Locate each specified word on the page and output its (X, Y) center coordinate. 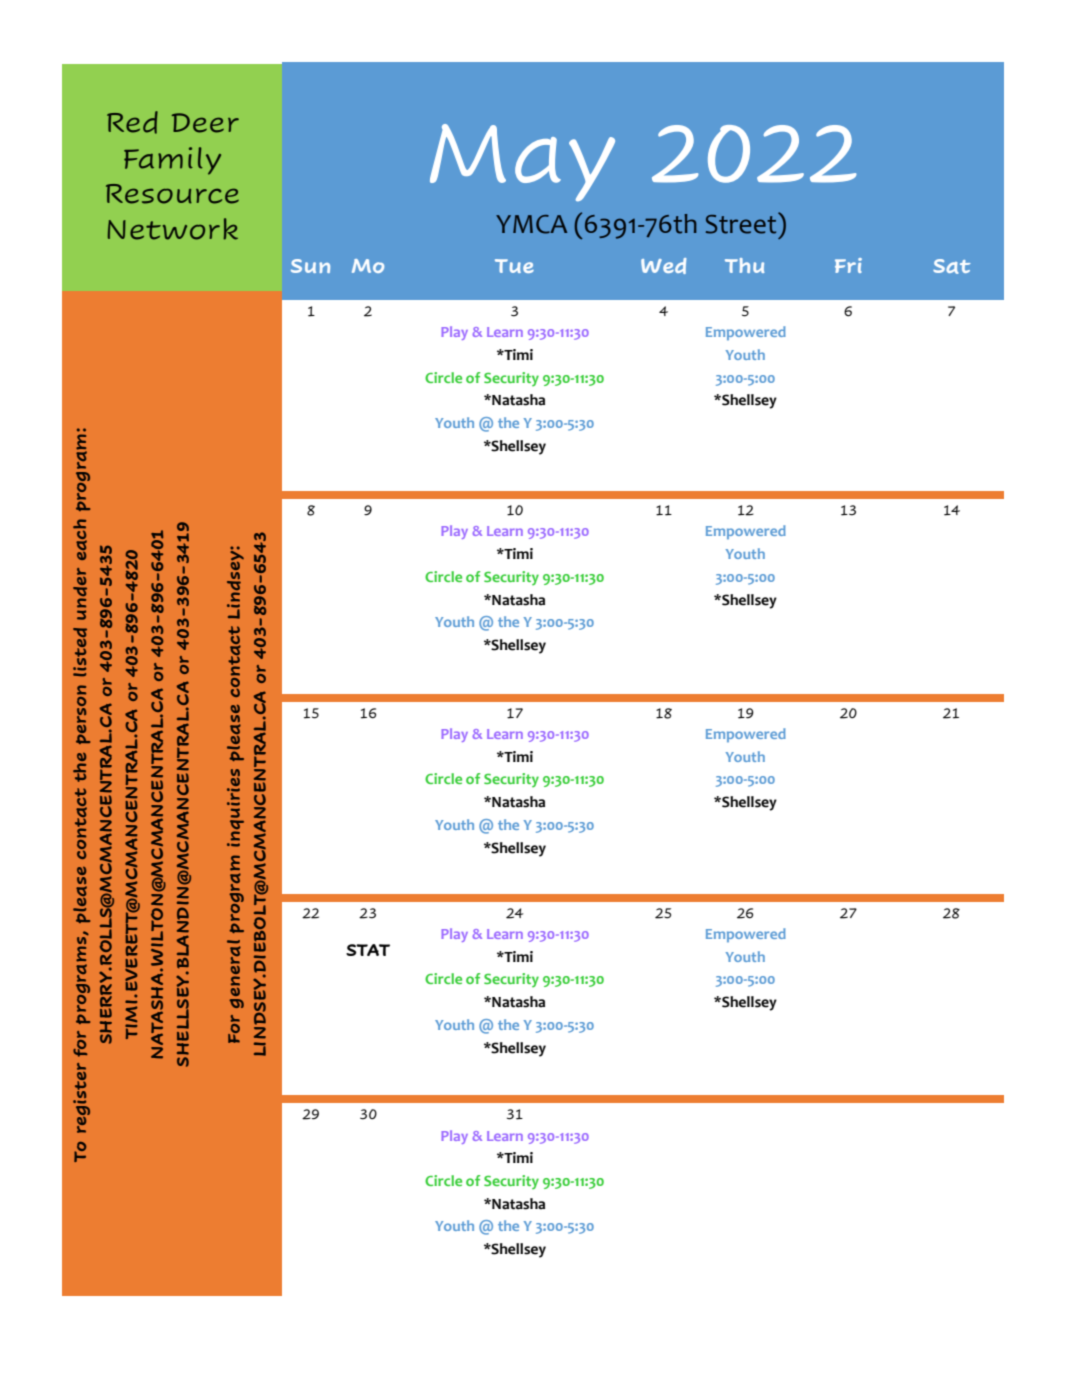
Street (742, 223)
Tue (514, 266)
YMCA (531, 224)
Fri (848, 265)
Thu (745, 265)
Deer (205, 123)
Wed (663, 266)
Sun (310, 266)
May (522, 162)
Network (173, 229)
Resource (172, 194)
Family (172, 161)
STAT (368, 950)
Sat (952, 266)
